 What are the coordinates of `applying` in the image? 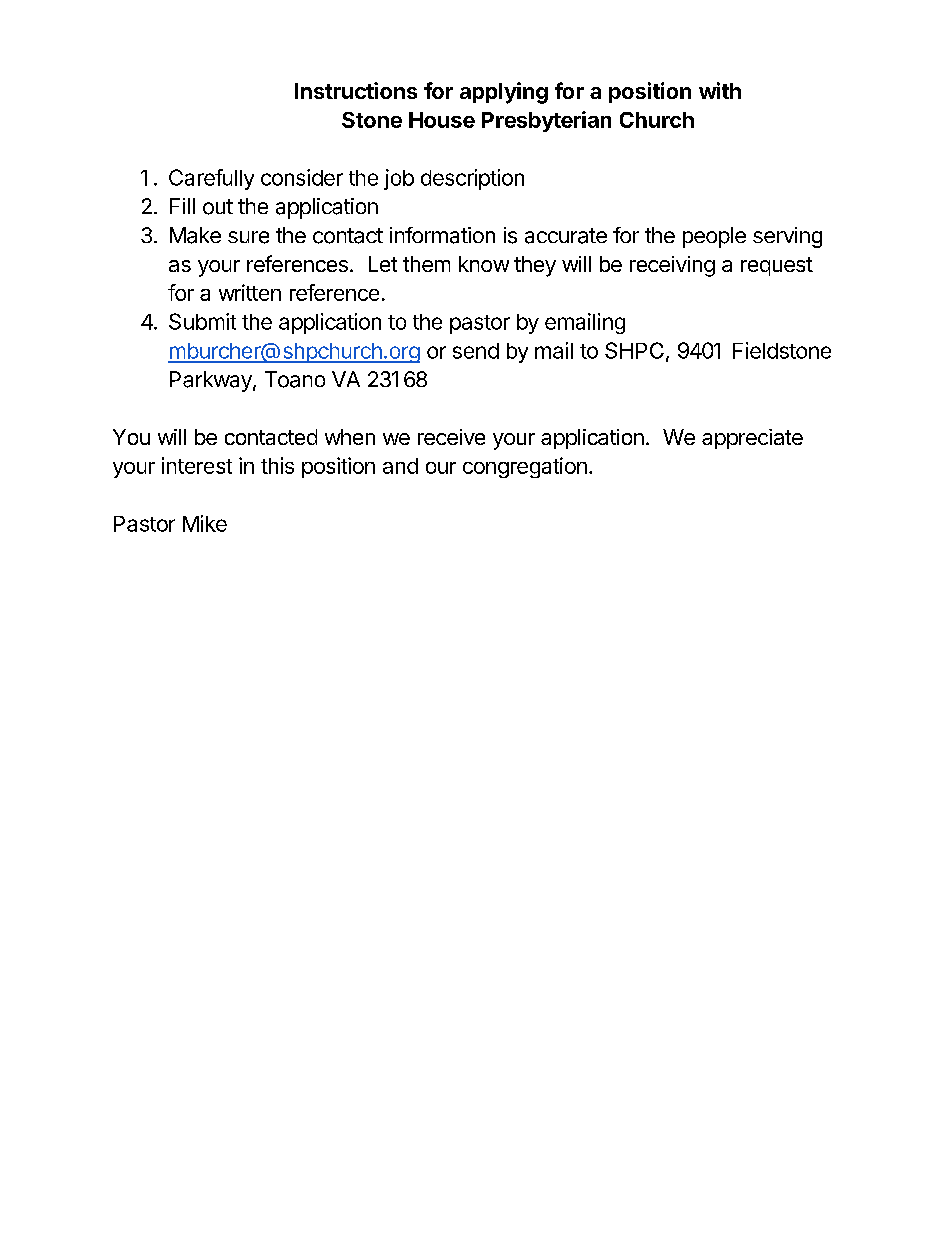 It's located at (504, 93).
